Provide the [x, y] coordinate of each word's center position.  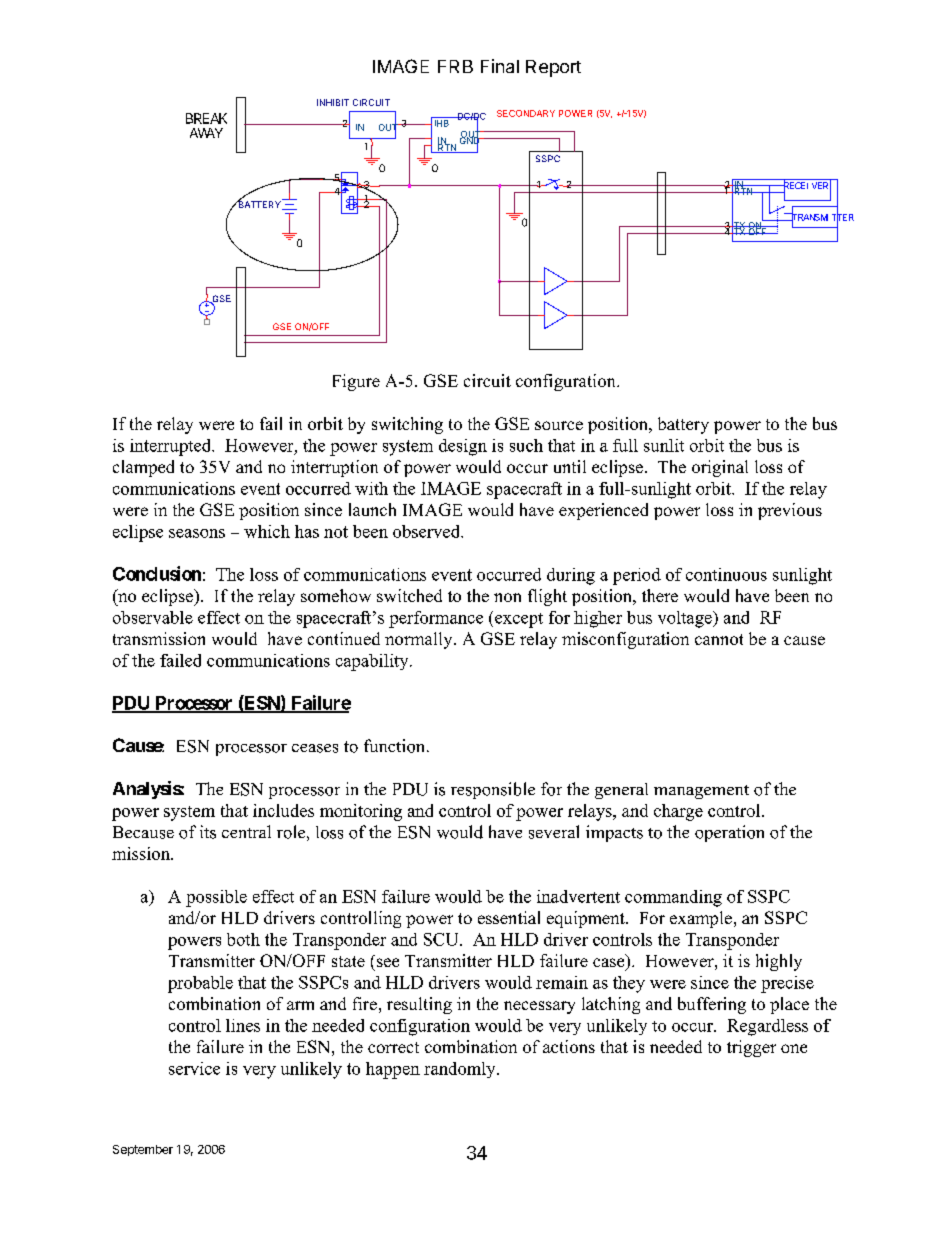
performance [436, 619]
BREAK [206, 118]
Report [553, 68]
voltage [686, 619]
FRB [455, 66]
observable [153, 617]
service [194, 1068]
